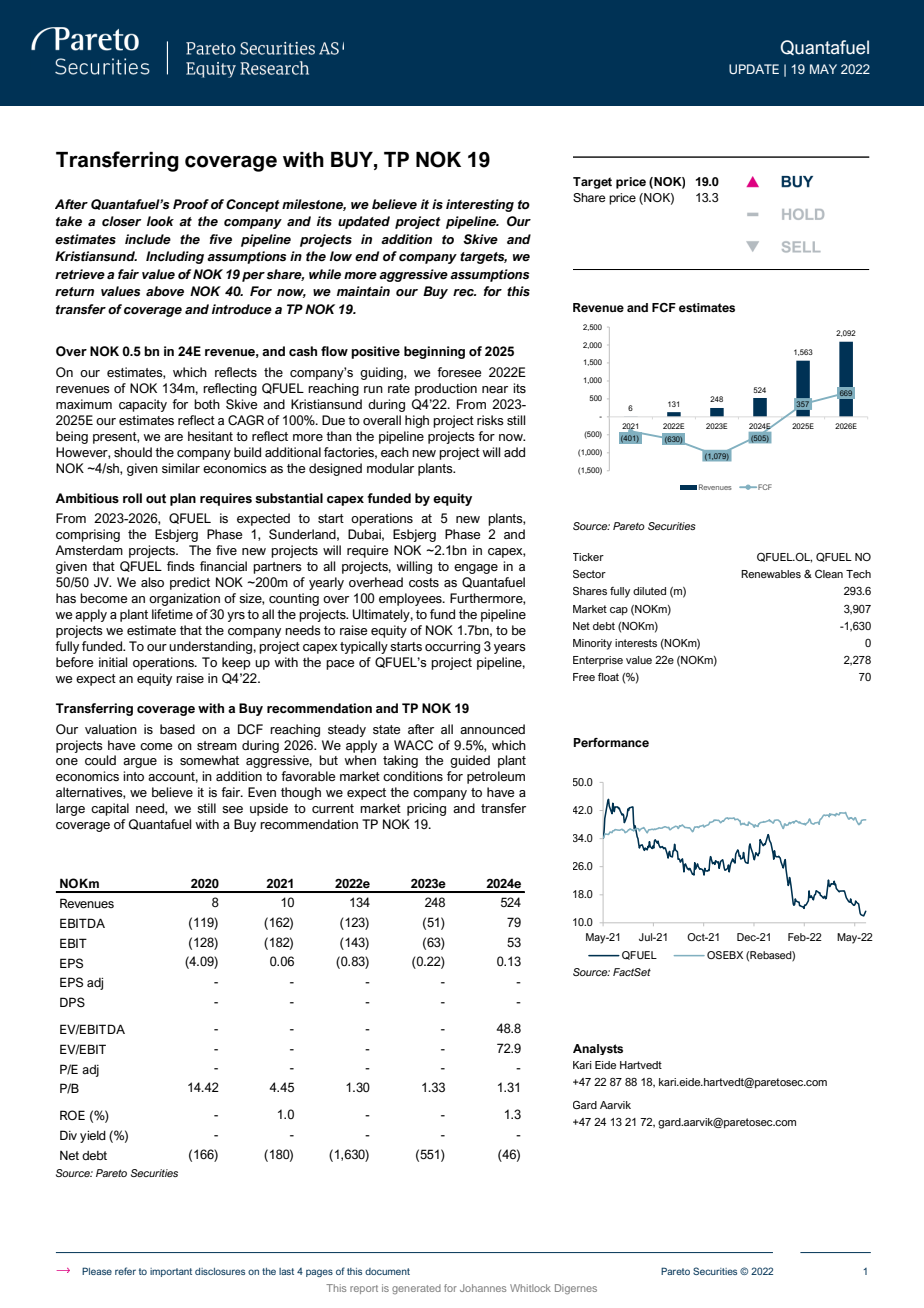 The width and height of the image is (924, 1308). I want to click on Renewables, so click(771, 574).
